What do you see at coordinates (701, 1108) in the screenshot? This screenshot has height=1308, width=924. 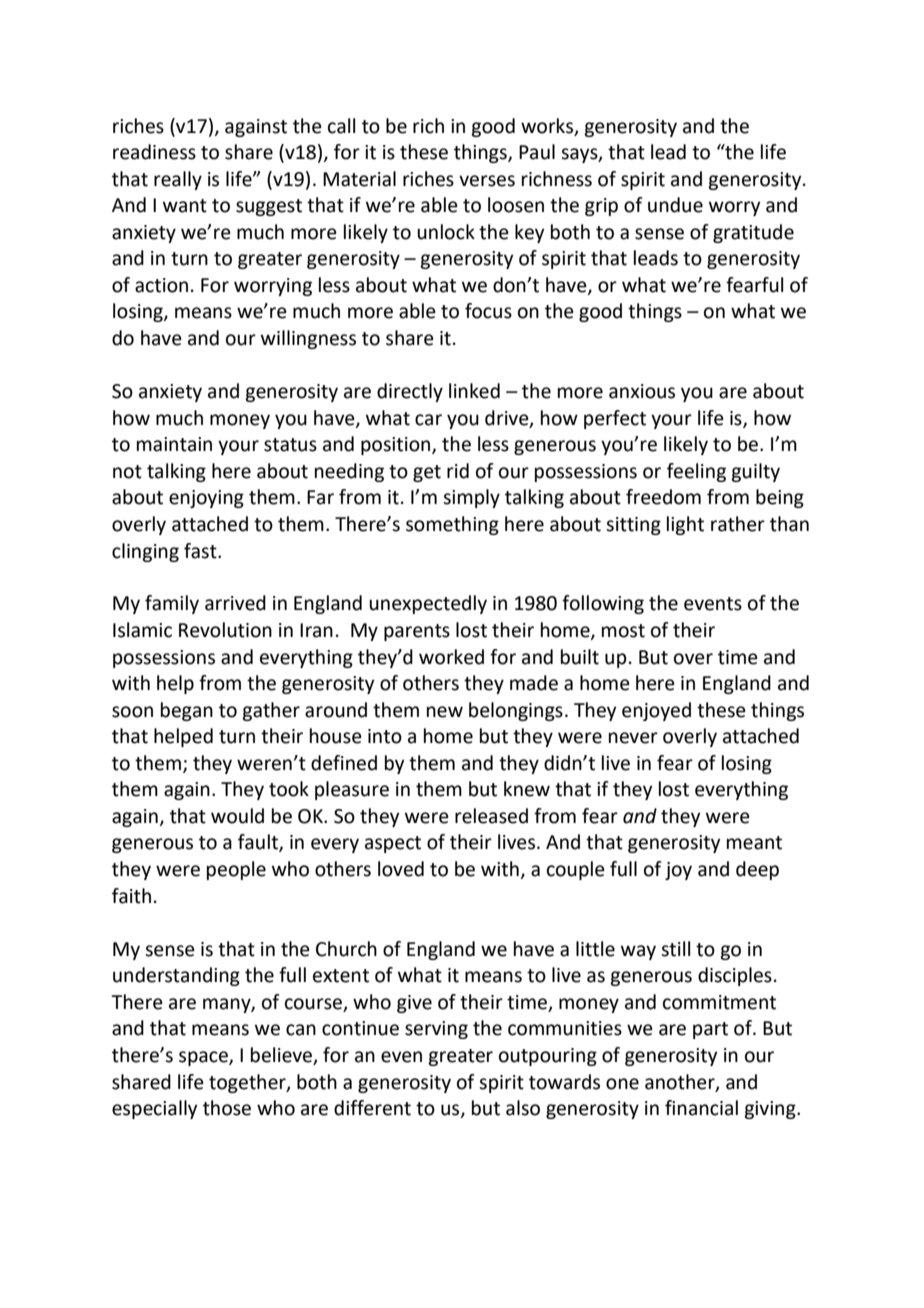 I see `financial` at bounding box center [701, 1108].
